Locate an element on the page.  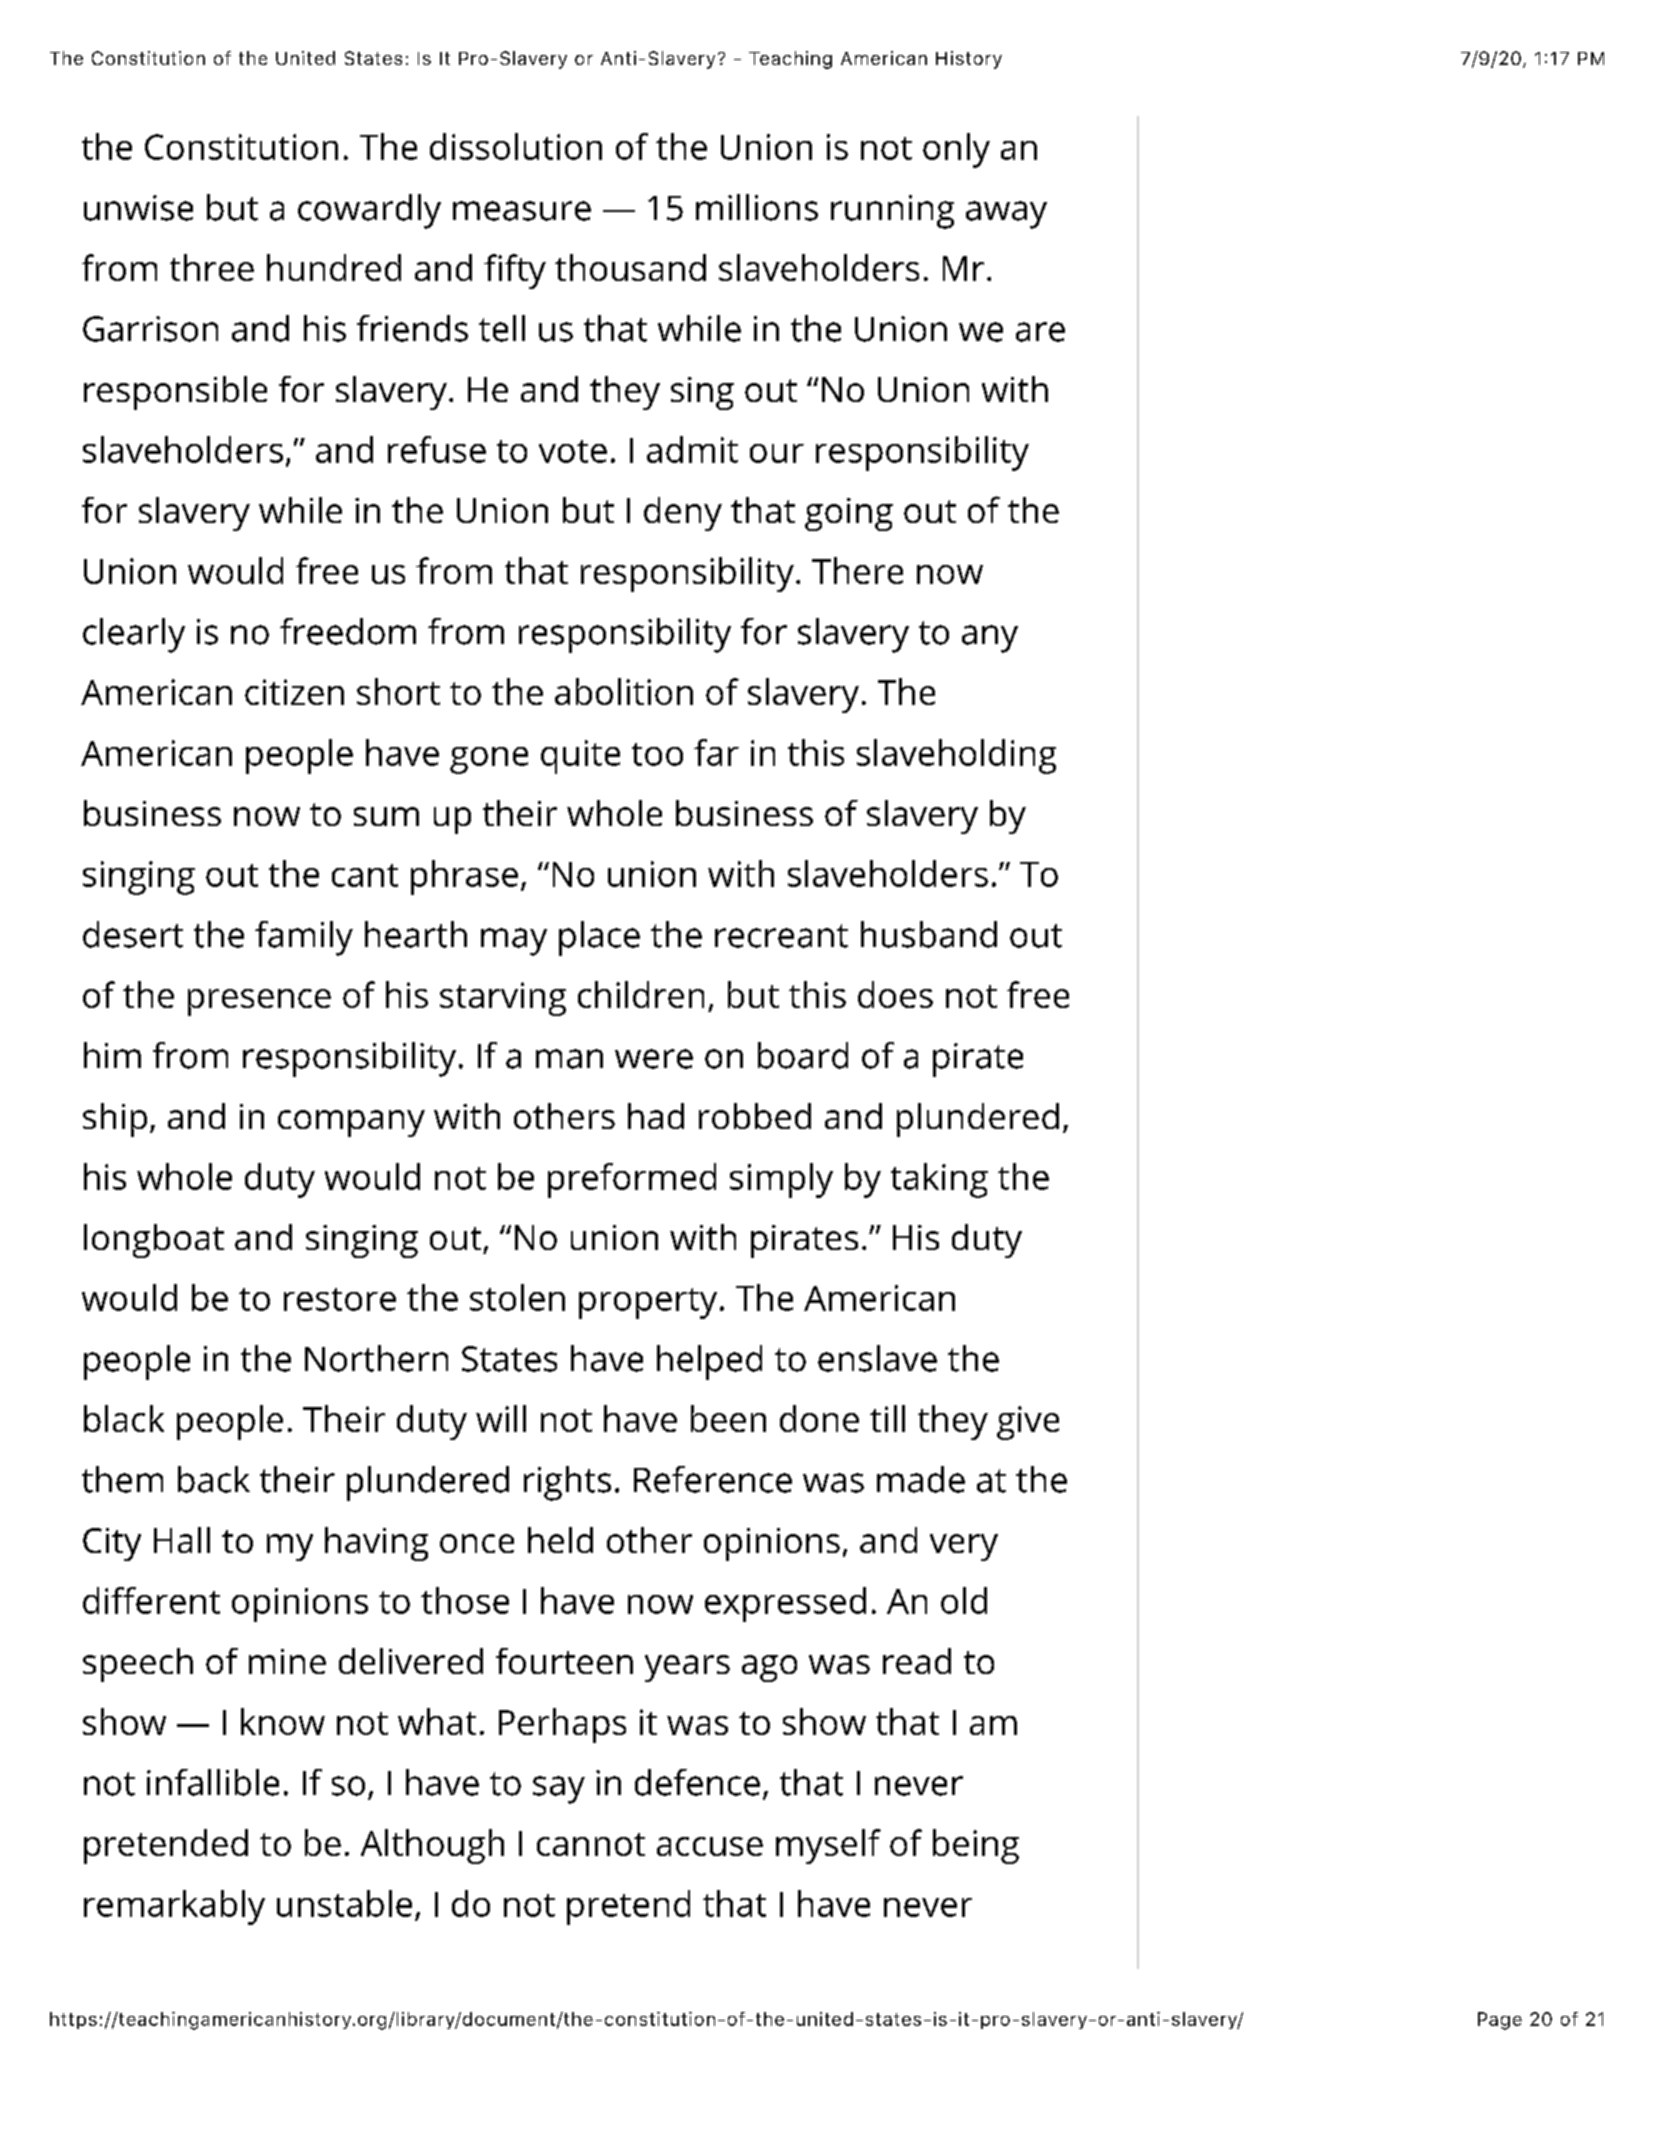
sum is located at coordinates (386, 816).
